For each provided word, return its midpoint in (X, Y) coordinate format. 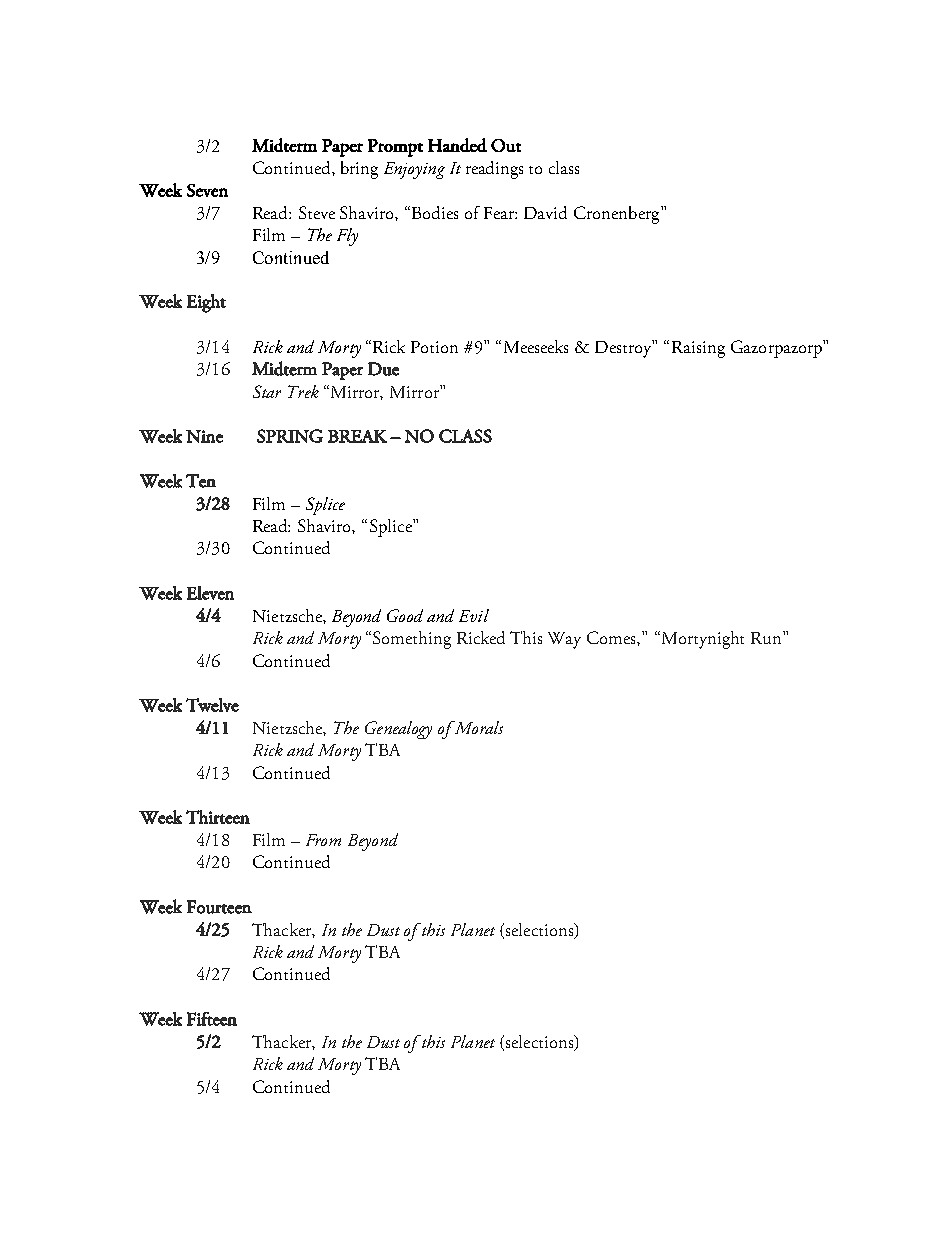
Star (267, 391)
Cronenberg (618, 215)
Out (506, 145)
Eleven (210, 593)
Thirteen (218, 817)
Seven (207, 190)
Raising (698, 349)
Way (564, 640)
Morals (477, 727)
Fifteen (212, 1019)
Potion (434, 347)
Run (767, 637)
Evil (474, 615)
